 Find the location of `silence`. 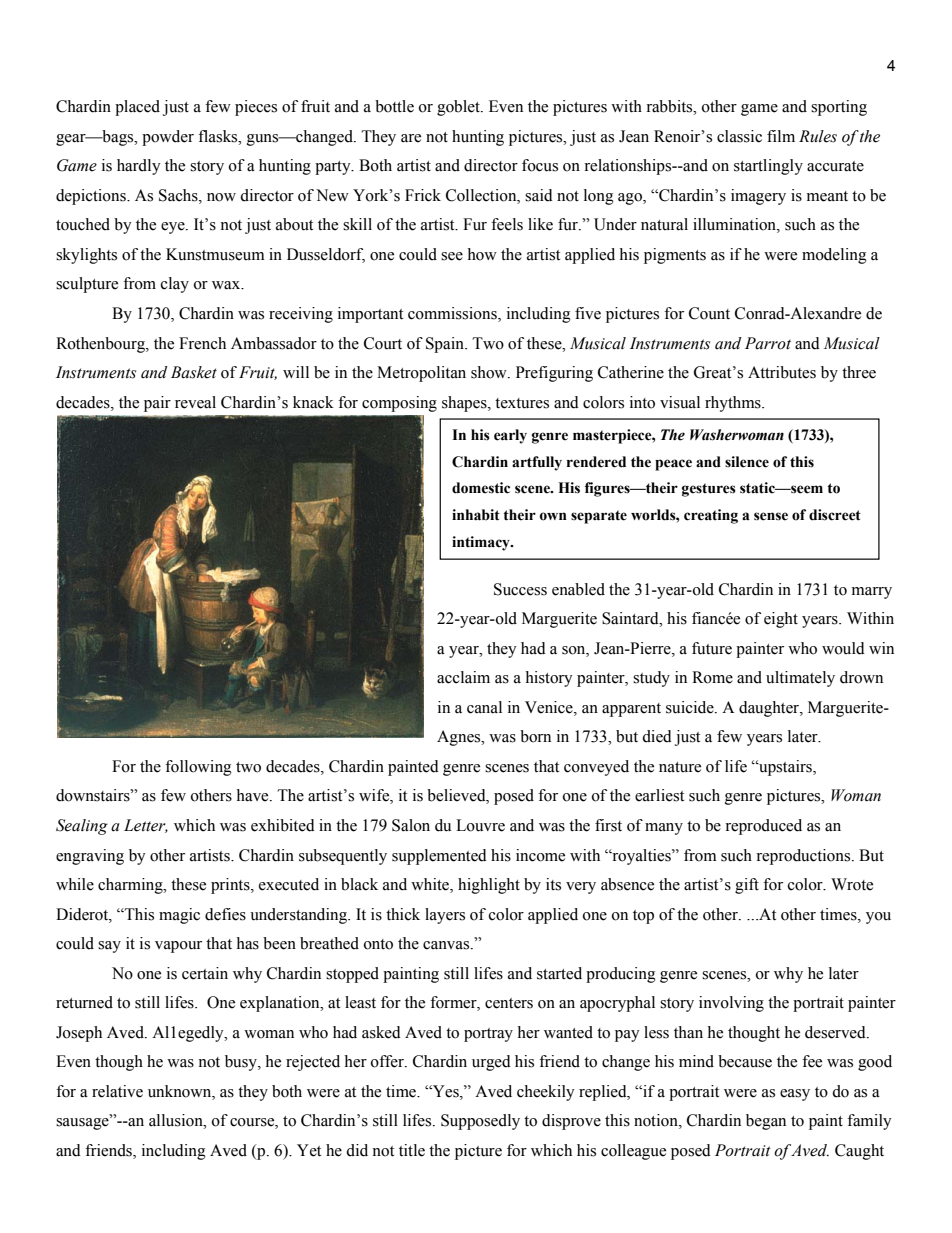

silence is located at coordinates (747, 462).
